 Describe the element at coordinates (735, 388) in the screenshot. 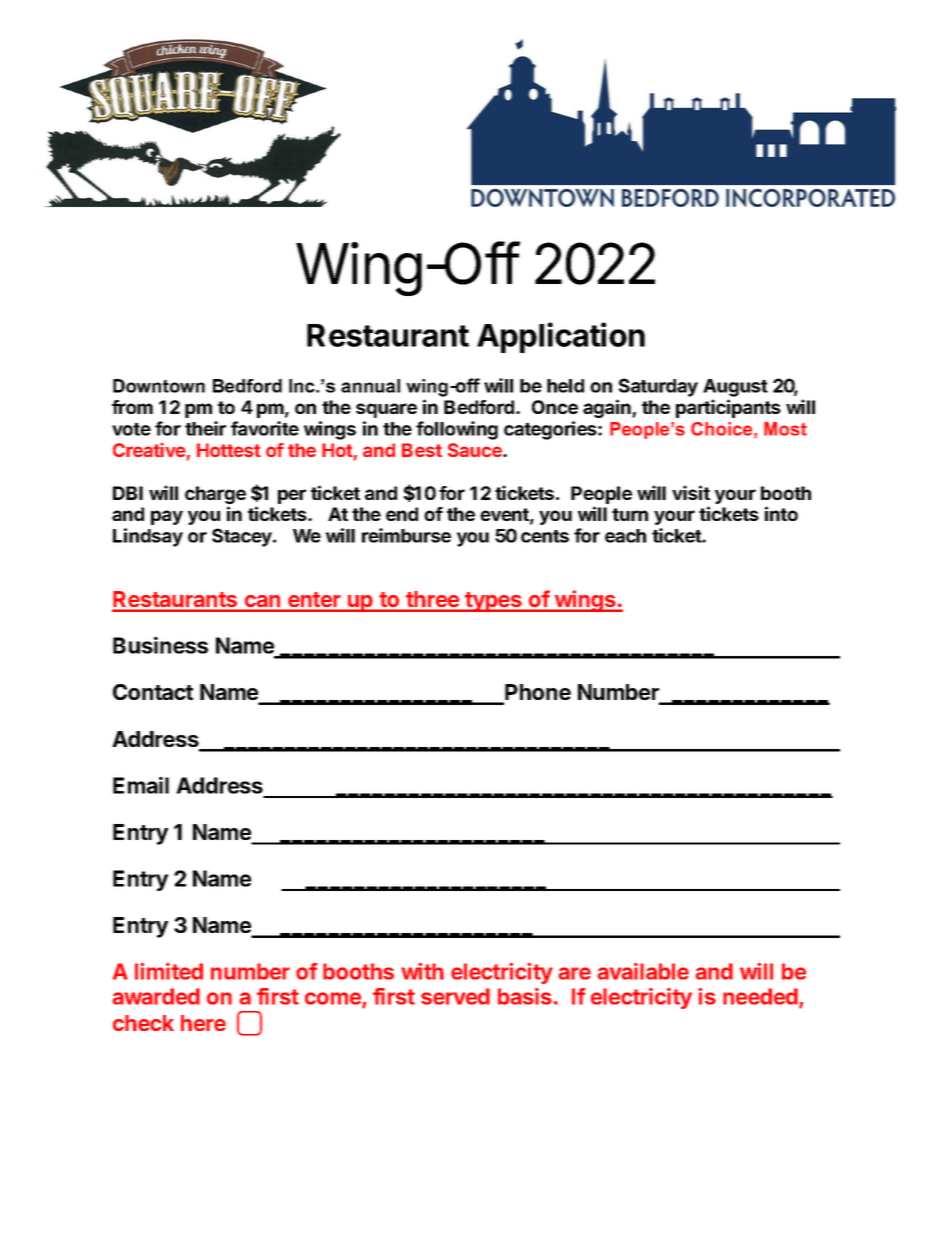

I see `August` at that location.
